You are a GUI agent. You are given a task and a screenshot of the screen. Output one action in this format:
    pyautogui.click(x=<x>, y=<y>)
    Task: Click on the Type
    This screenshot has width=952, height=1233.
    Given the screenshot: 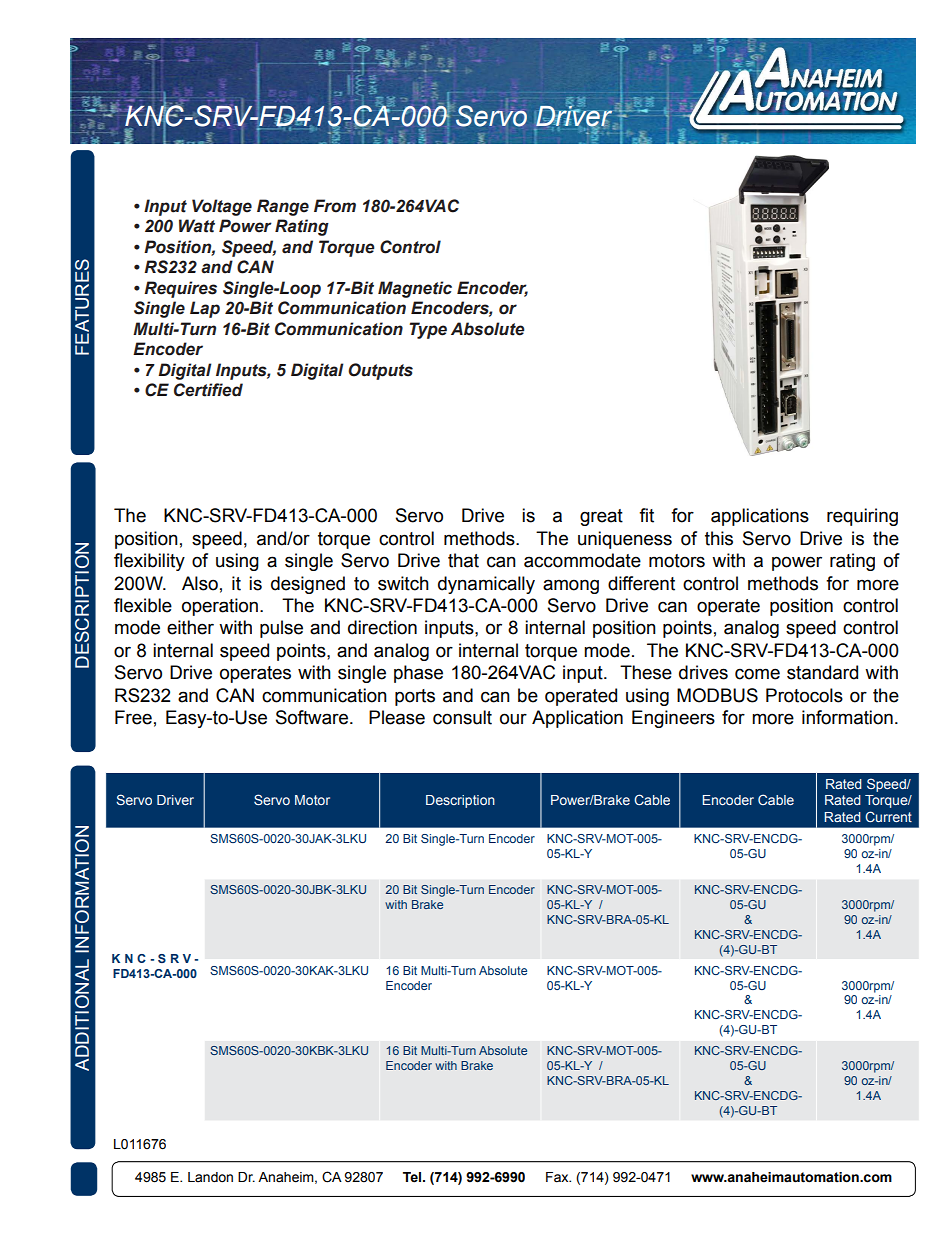 What is the action you would take?
    pyautogui.click(x=428, y=330)
